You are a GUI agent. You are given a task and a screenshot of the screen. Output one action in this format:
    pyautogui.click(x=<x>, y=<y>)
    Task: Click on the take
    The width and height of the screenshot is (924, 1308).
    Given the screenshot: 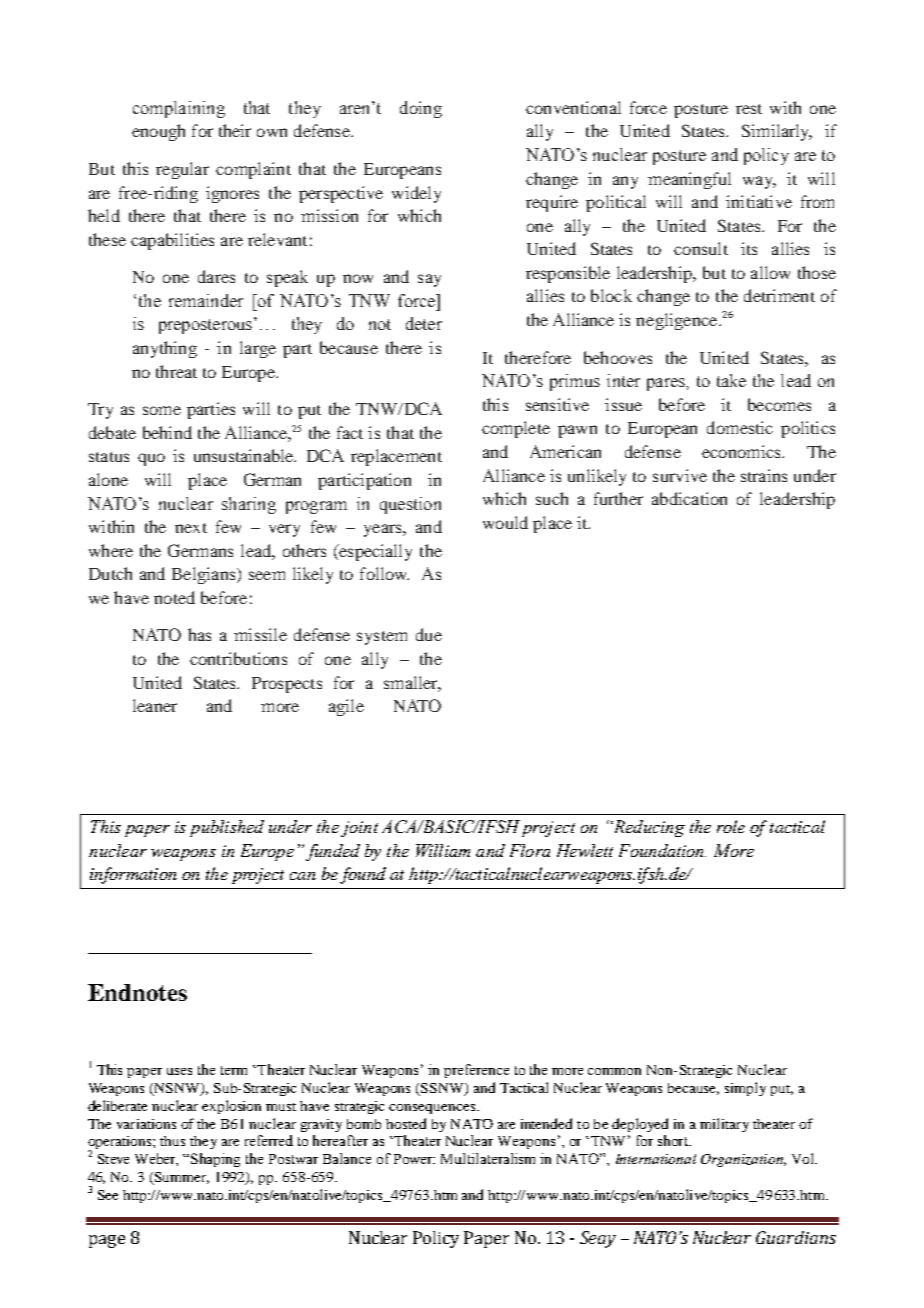 What is the action you would take?
    pyautogui.click(x=731, y=380)
